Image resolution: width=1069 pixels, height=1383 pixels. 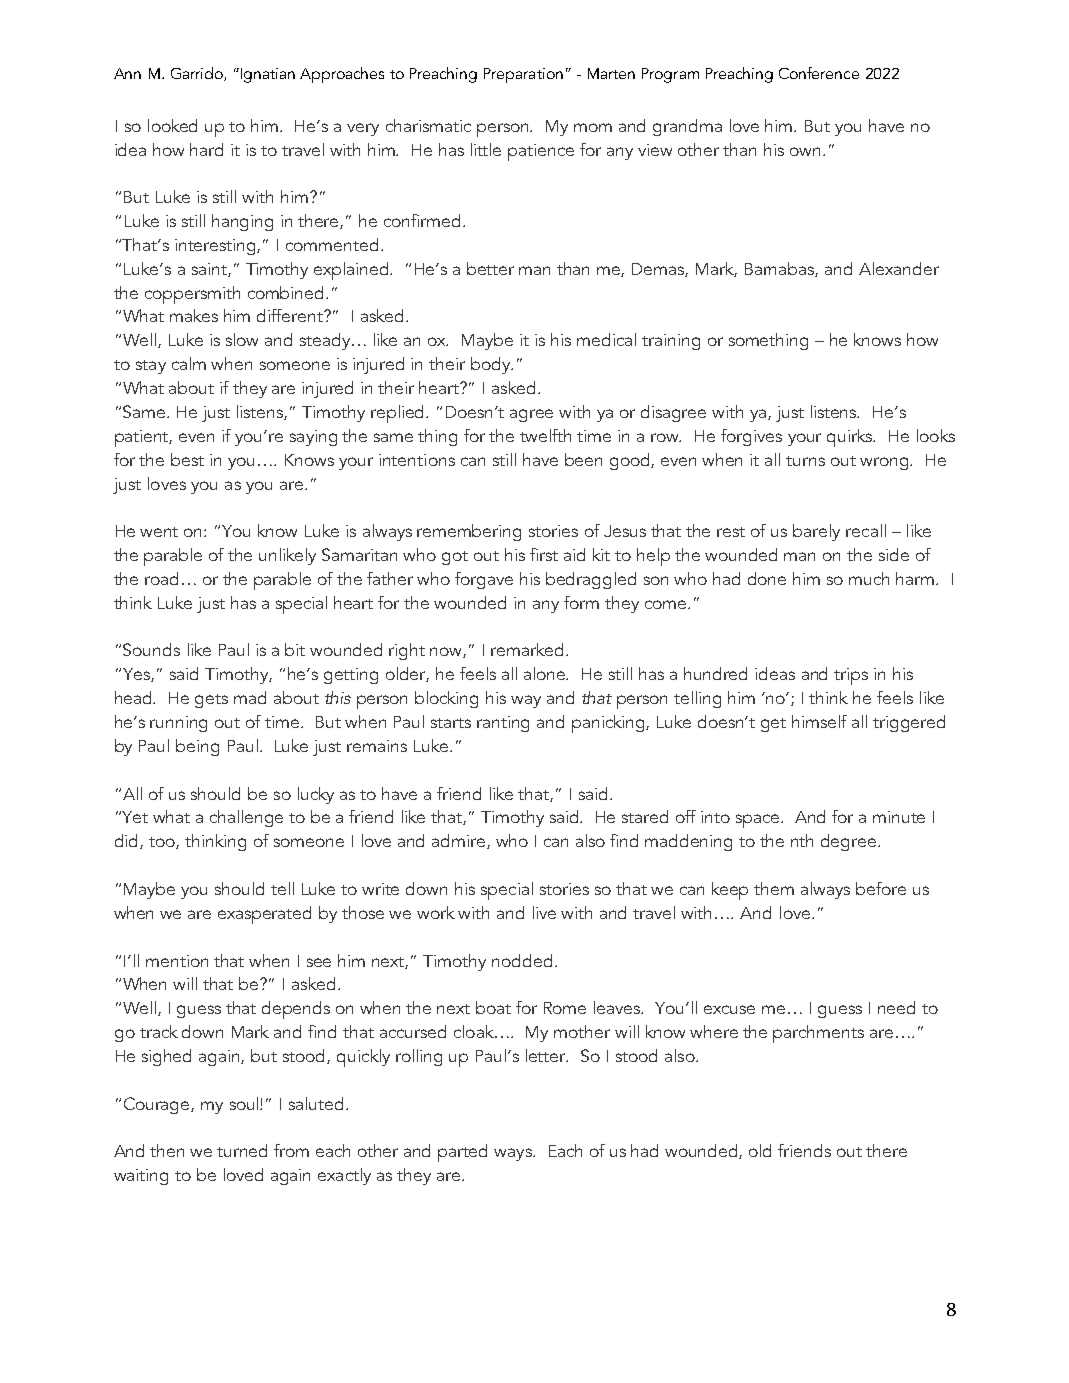 What do you see at coordinates (172, 125) in the page?
I see `looked` at bounding box center [172, 125].
